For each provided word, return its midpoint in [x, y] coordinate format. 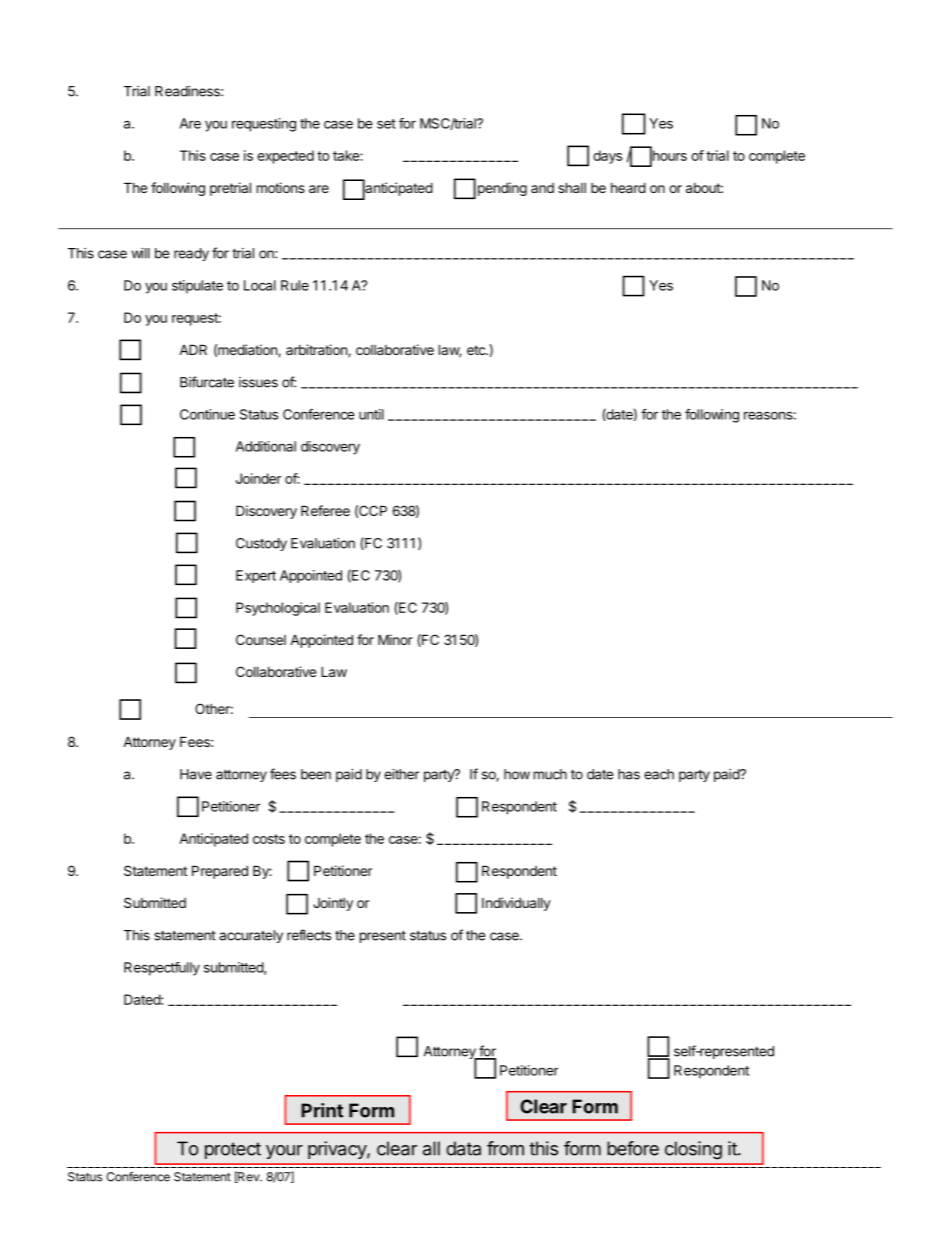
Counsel [261, 639]
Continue [207, 414]
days [607, 157]
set [386, 124]
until [371, 414]
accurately [251, 936]
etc [477, 350]
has [629, 774]
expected [285, 157]
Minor [395, 639]
